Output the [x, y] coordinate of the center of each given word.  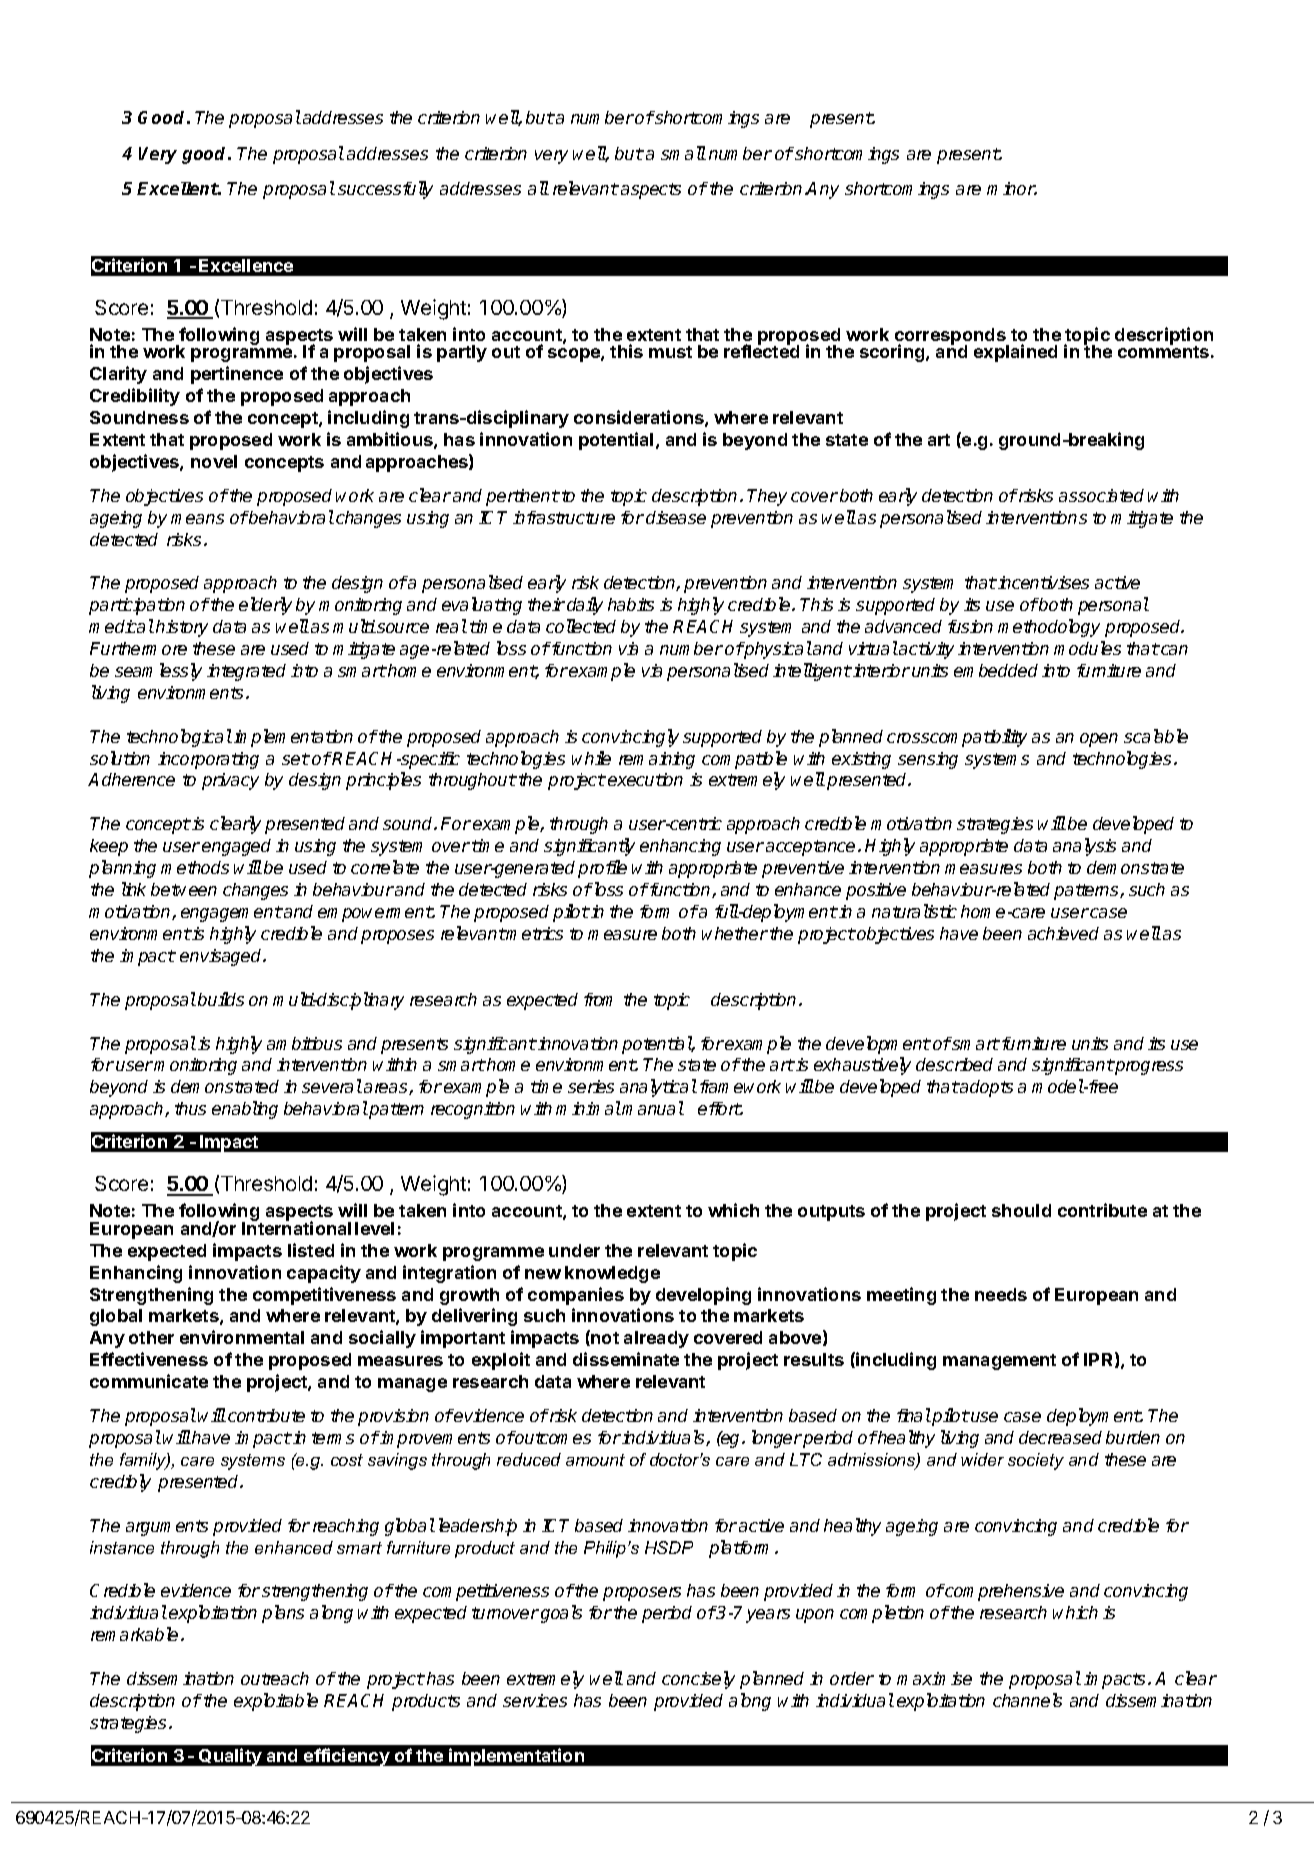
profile [602, 869]
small [683, 153]
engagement [231, 914]
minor [1012, 188]
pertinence [237, 375]
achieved [1063, 933]
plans [283, 1614]
